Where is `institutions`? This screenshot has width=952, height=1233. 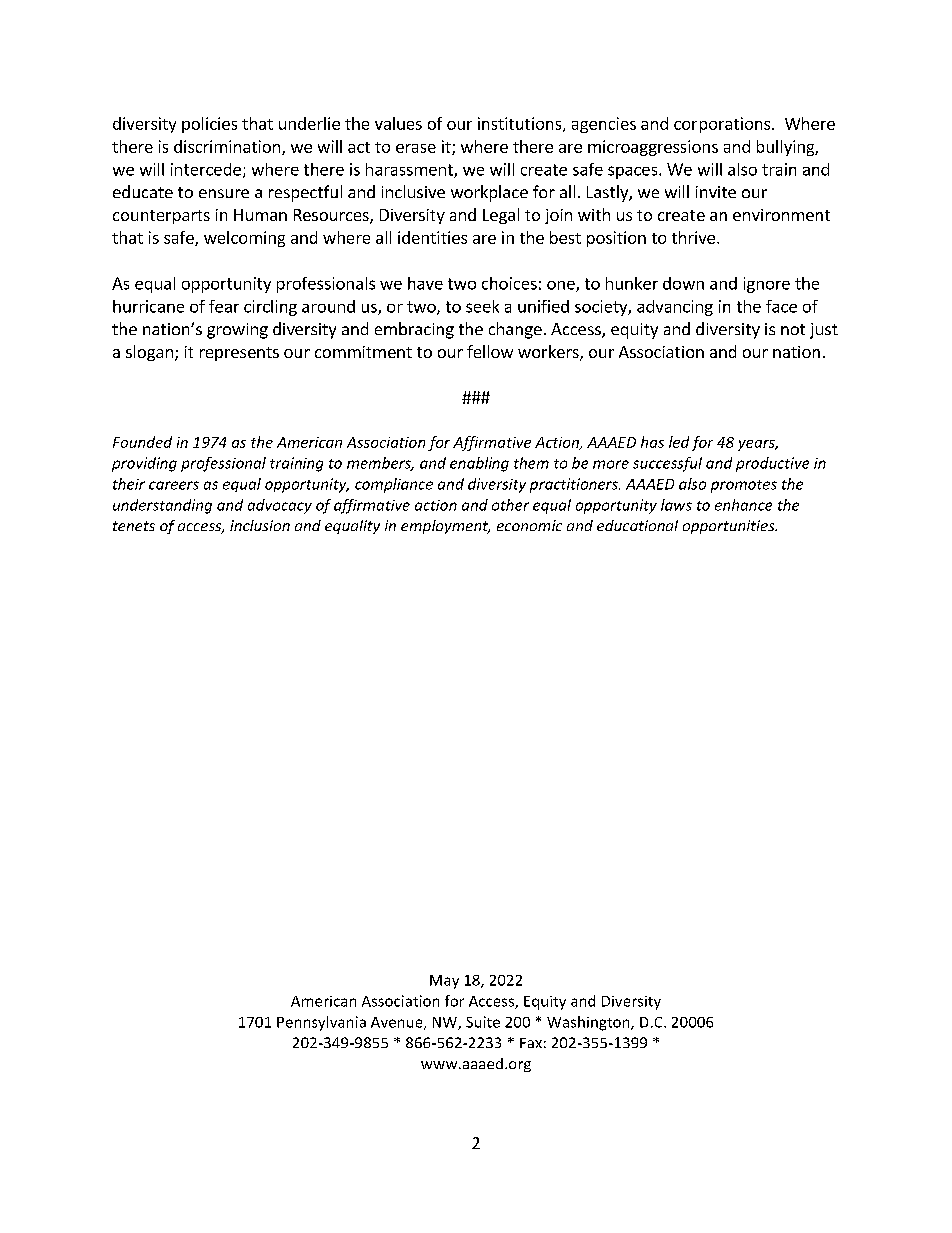 institutions is located at coordinates (521, 124).
